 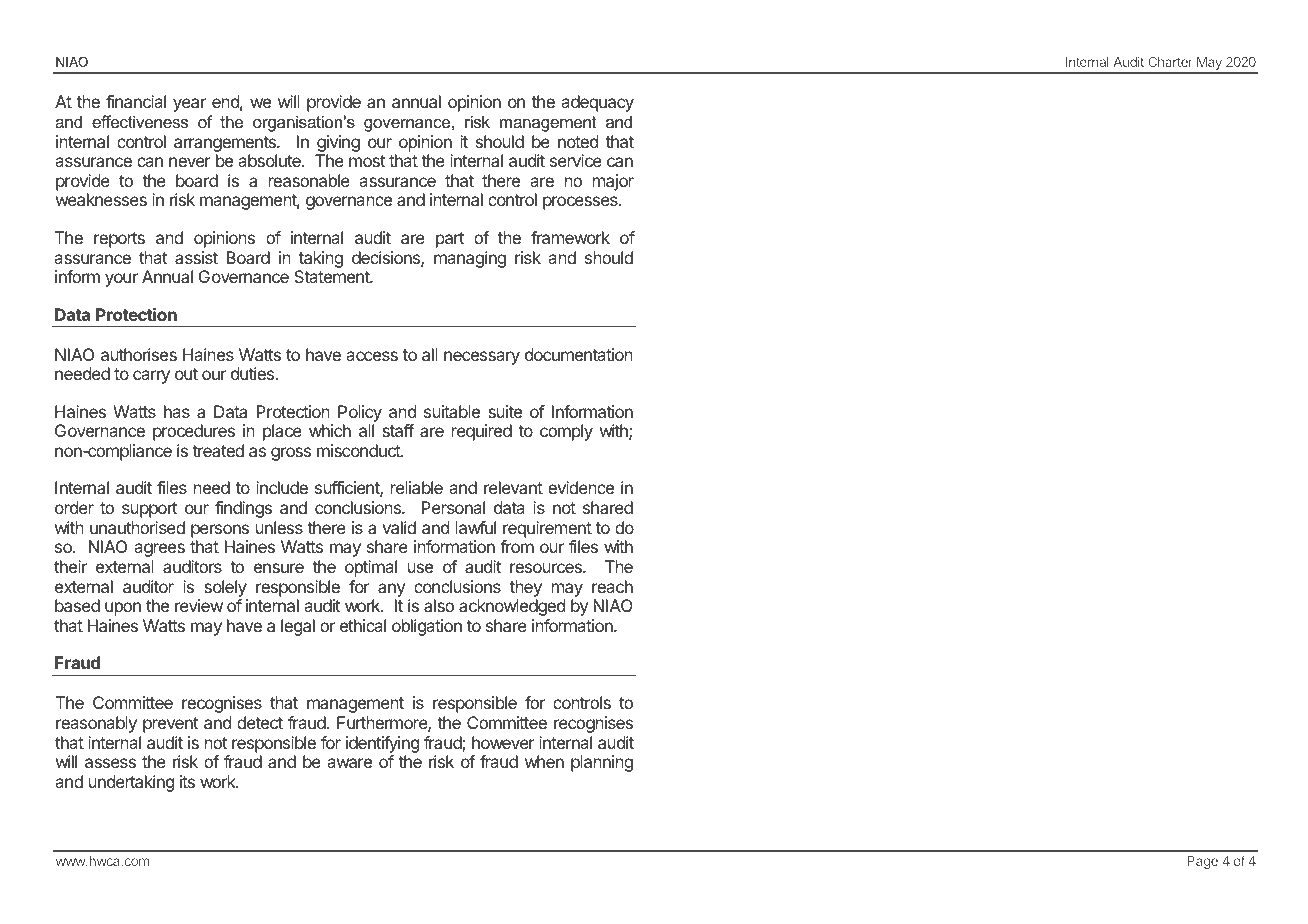 What do you see at coordinates (1170, 62) in the document?
I see `Charter` at bounding box center [1170, 62].
